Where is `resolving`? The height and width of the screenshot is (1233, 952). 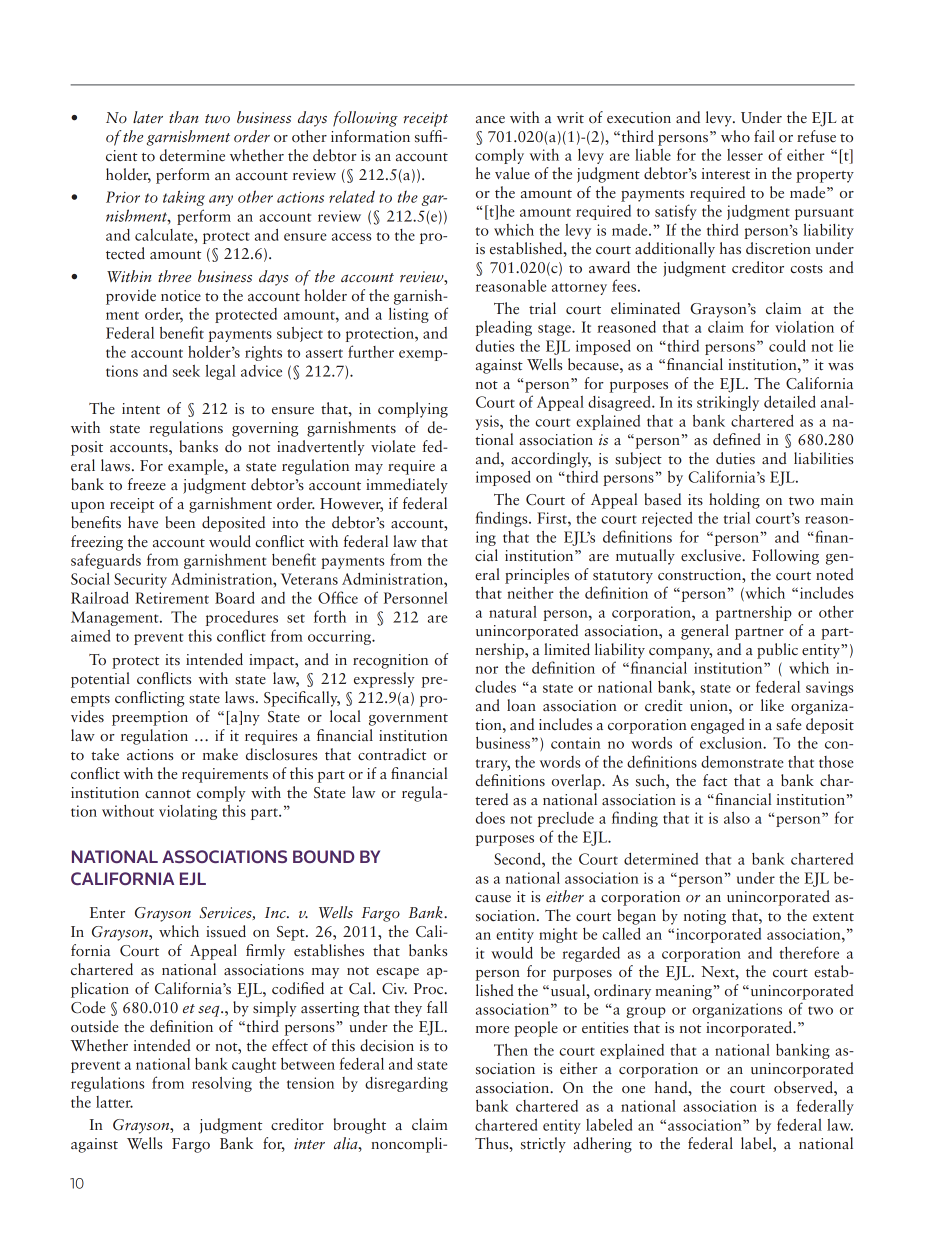
resolving is located at coordinates (222, 1084).
